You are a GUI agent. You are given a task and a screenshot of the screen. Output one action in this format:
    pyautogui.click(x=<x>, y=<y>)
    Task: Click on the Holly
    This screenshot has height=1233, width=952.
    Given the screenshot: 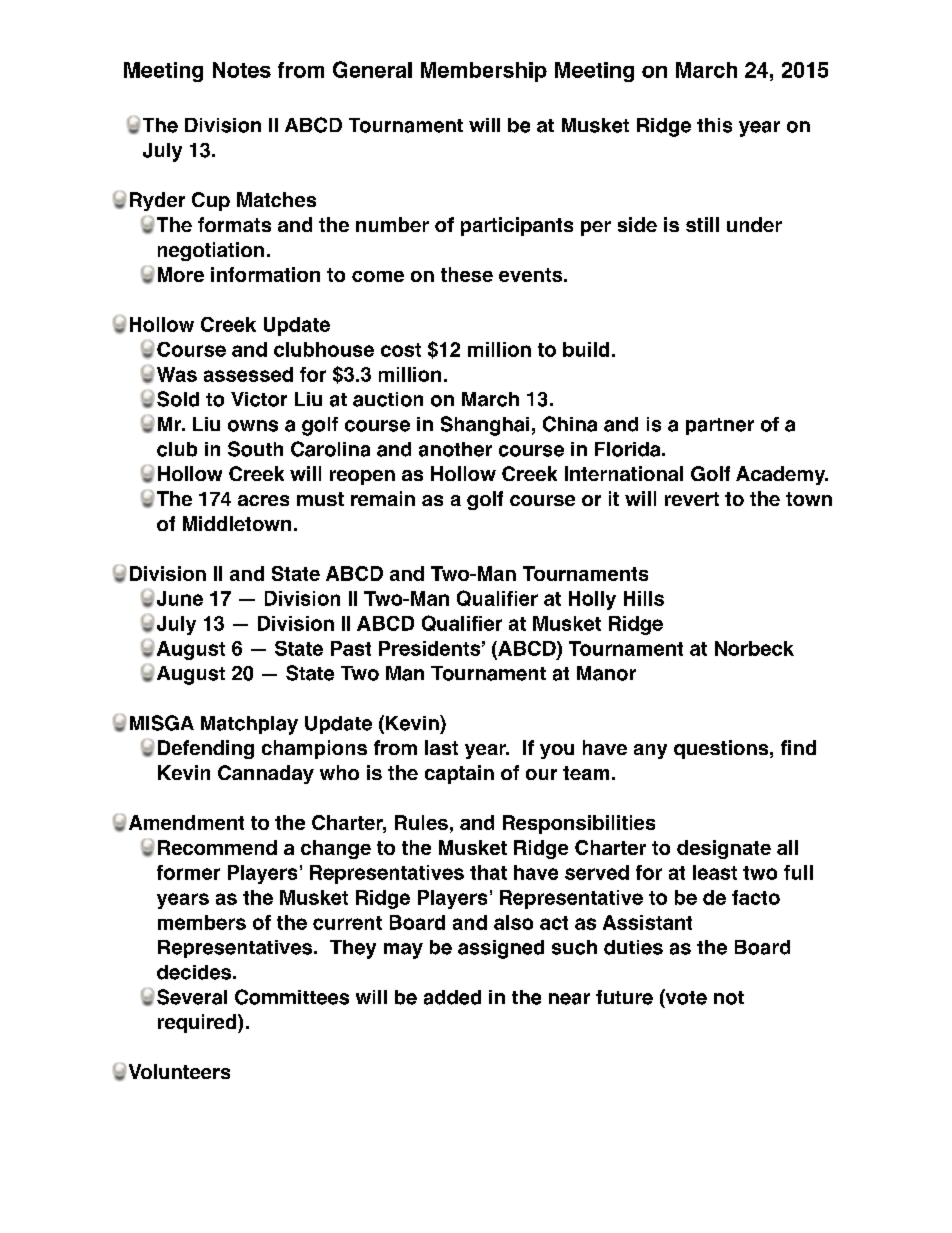 What is the action you would take?
    pyautogui.click(x=592, y=600)
